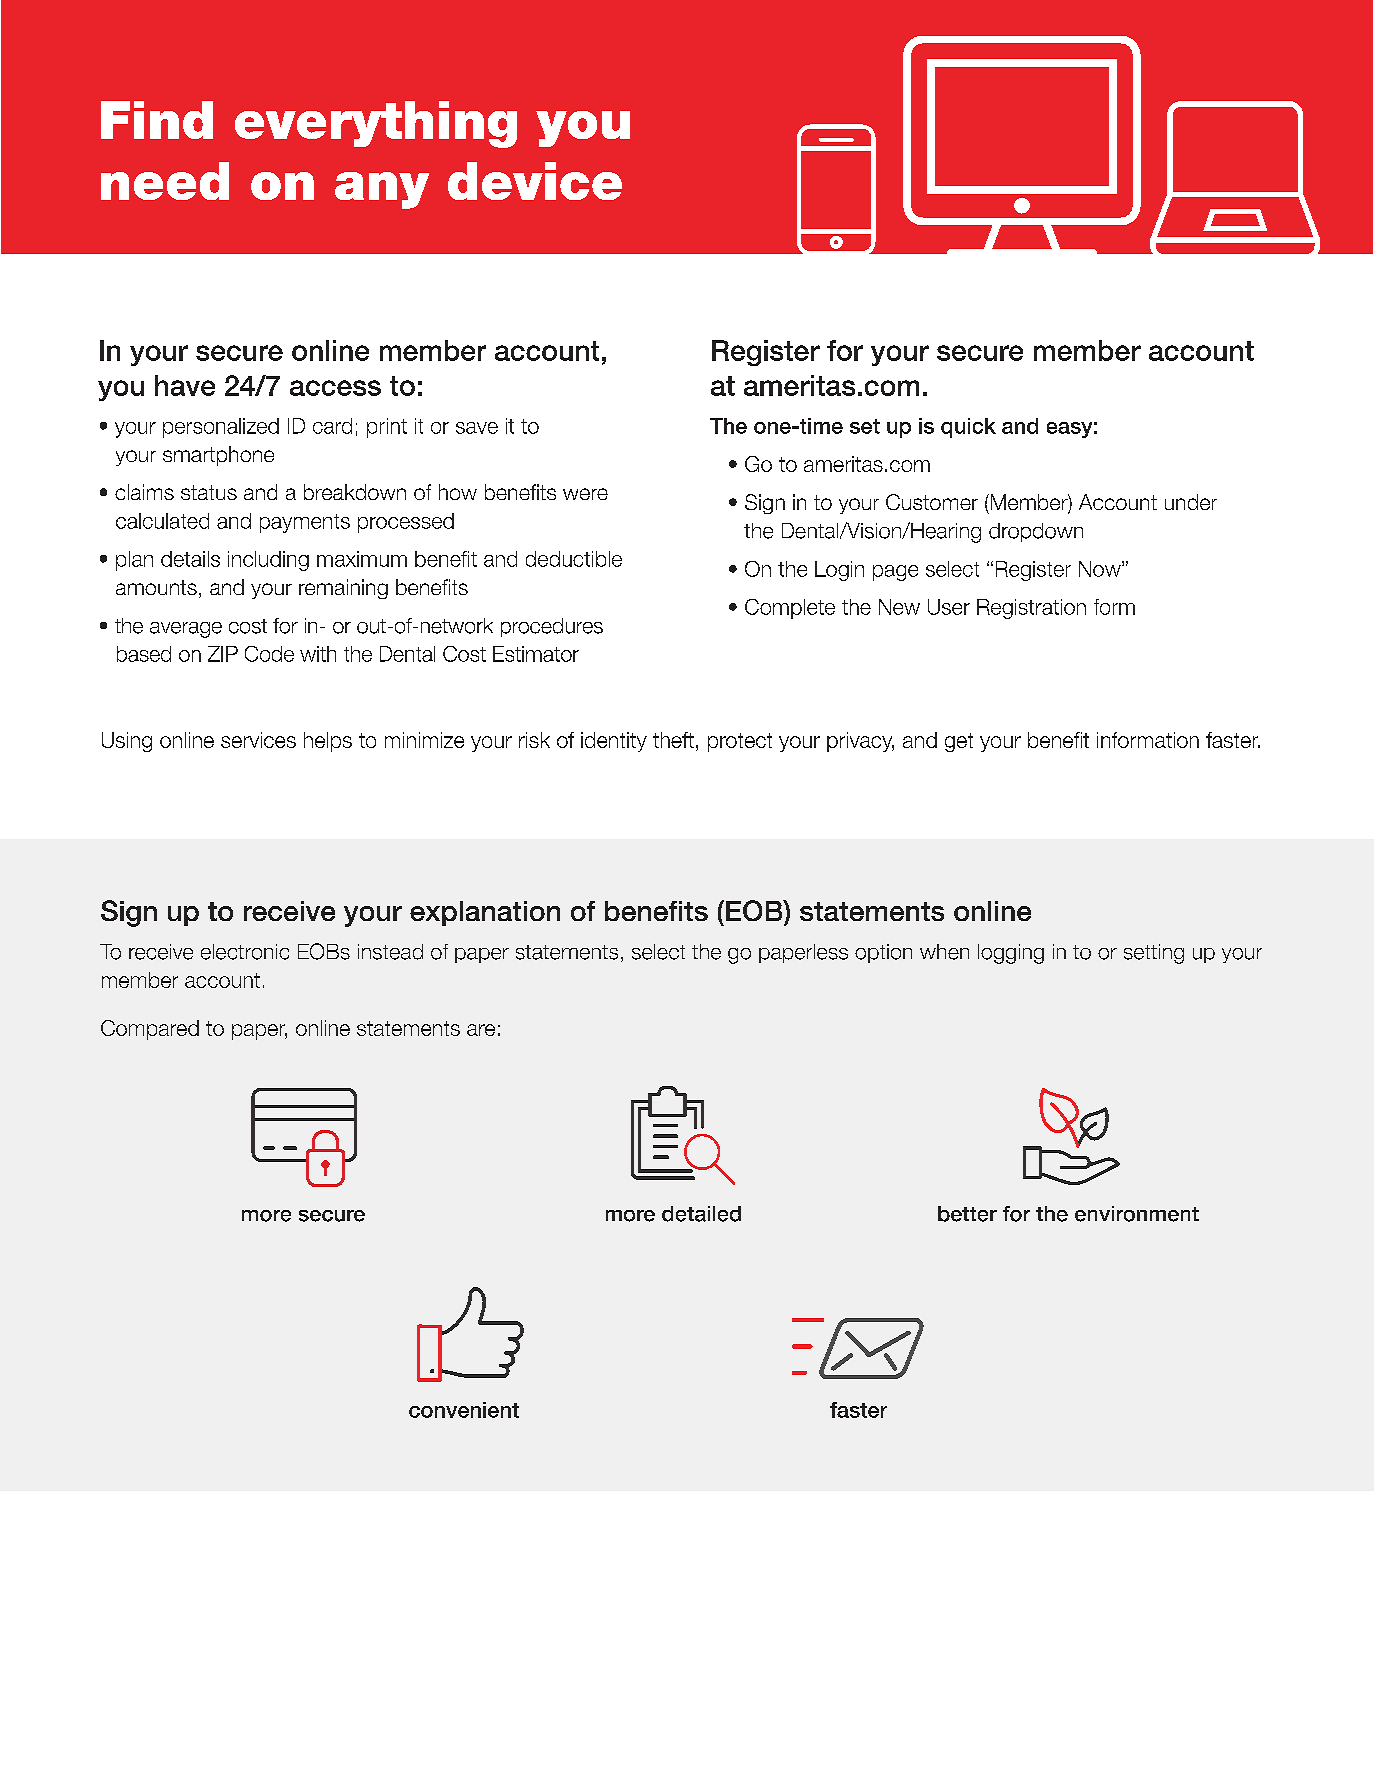 This page has width=1374, height=1767. What do you see at coordinates (968, 428) in the page?
I see `quick` at bounding box center [968, 428].
